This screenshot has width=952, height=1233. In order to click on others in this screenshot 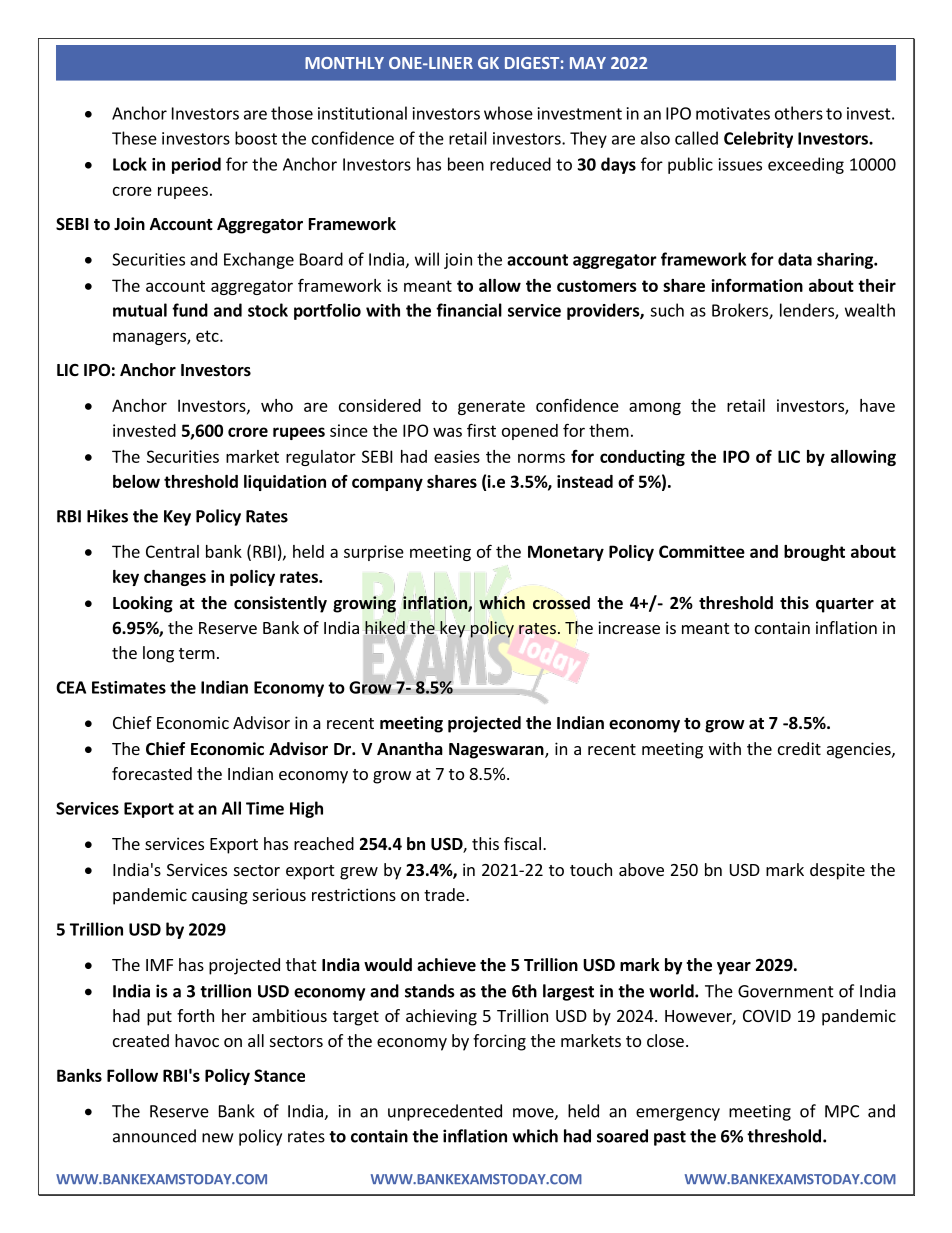, I will do `click(799, 113)`.
